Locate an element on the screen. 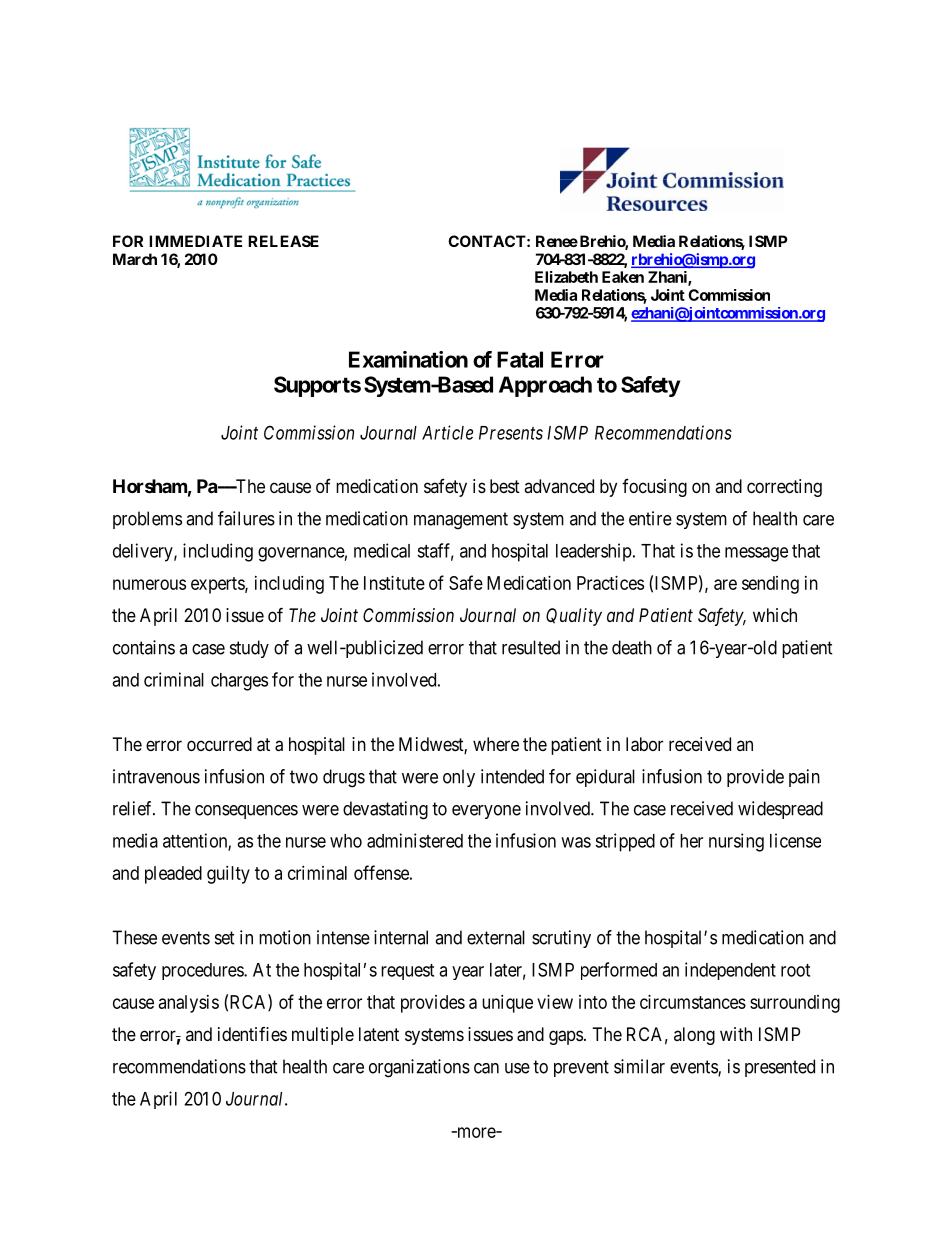 This screenshot has height=1233, width=952. guilty is located at coordinates (228, 875).
